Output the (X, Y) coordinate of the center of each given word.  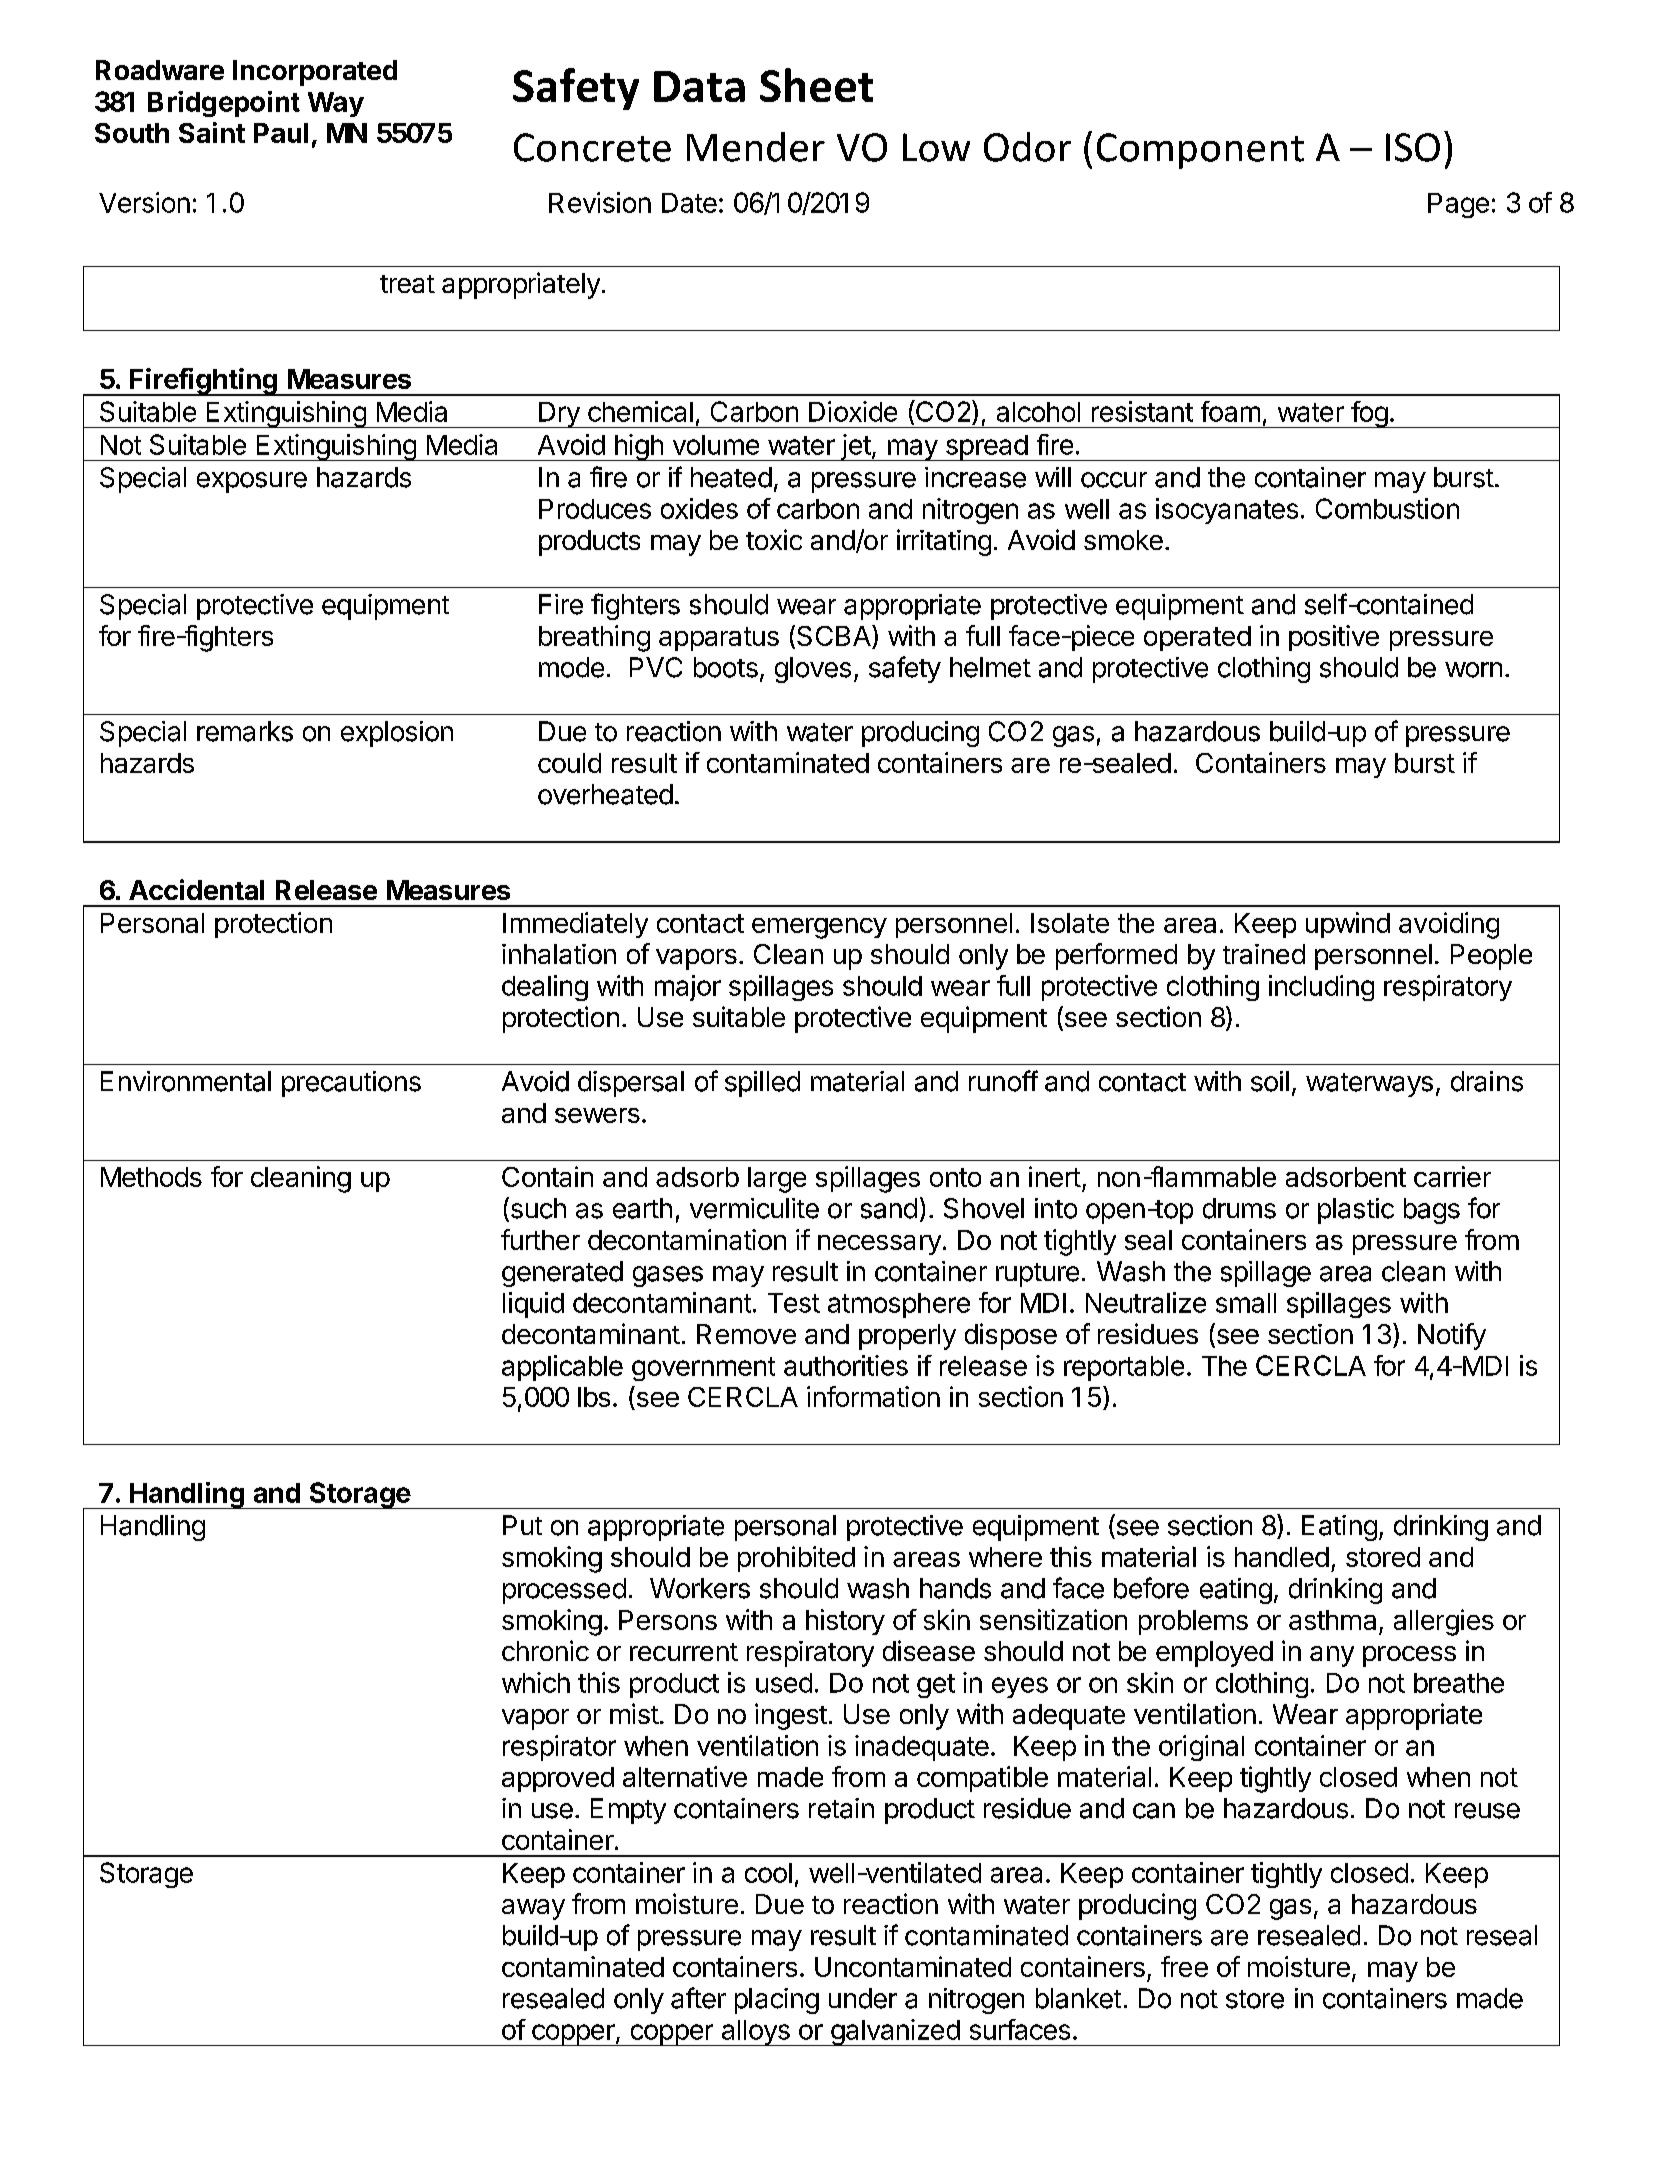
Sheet (816, 85)
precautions (351, 1084)
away (533, 1909)
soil (1270, 1081)
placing (777, 2001)
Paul (281, 133)
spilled (762, 1084)
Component (1200, 151)
